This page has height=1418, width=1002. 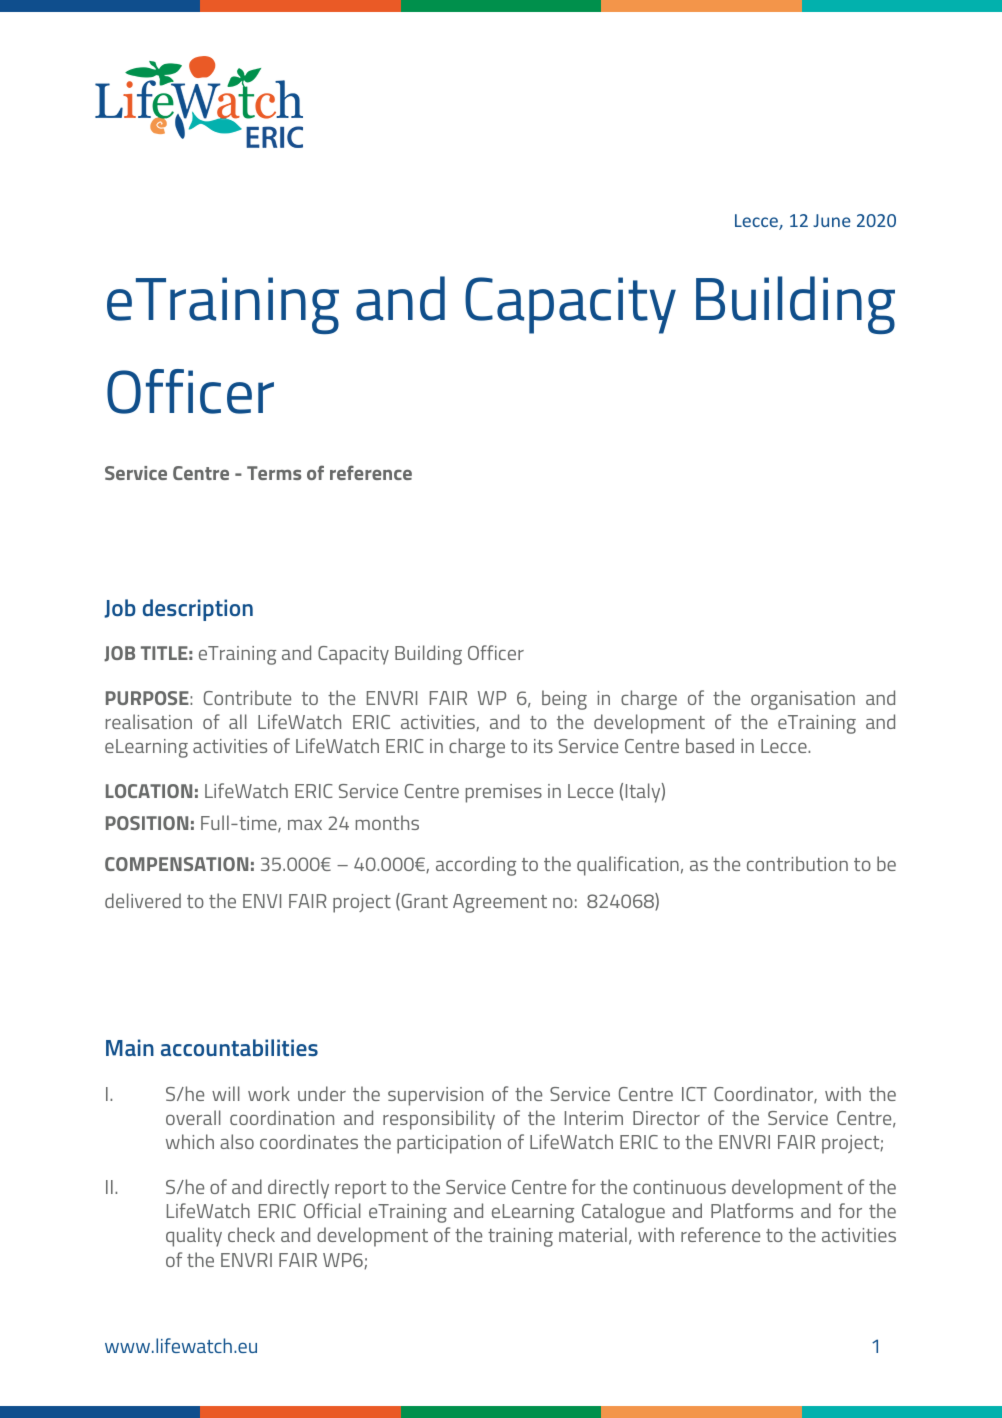 I want to click on COMPENSATION, so click(x=176, y=864).
